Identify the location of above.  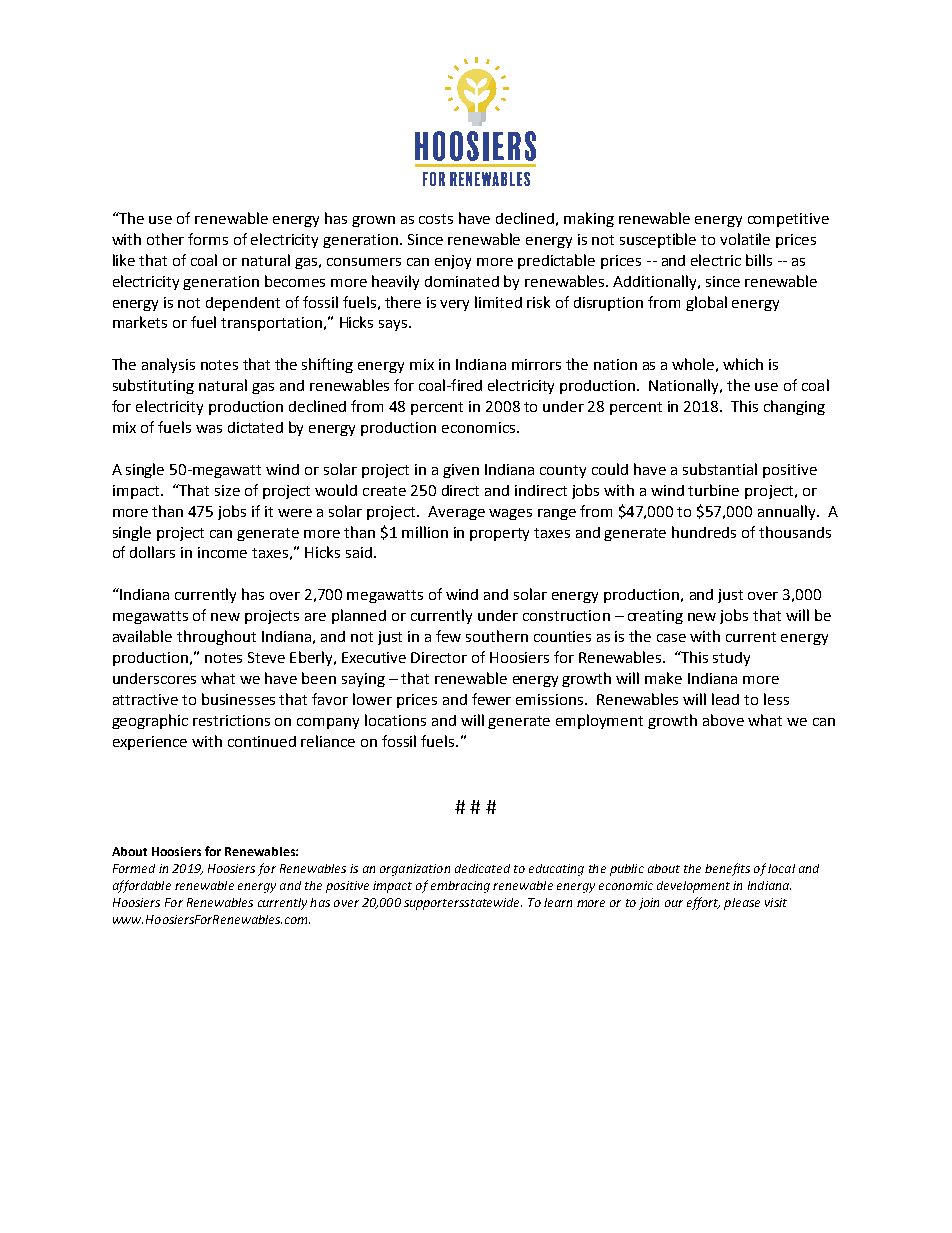
(723, 720).
